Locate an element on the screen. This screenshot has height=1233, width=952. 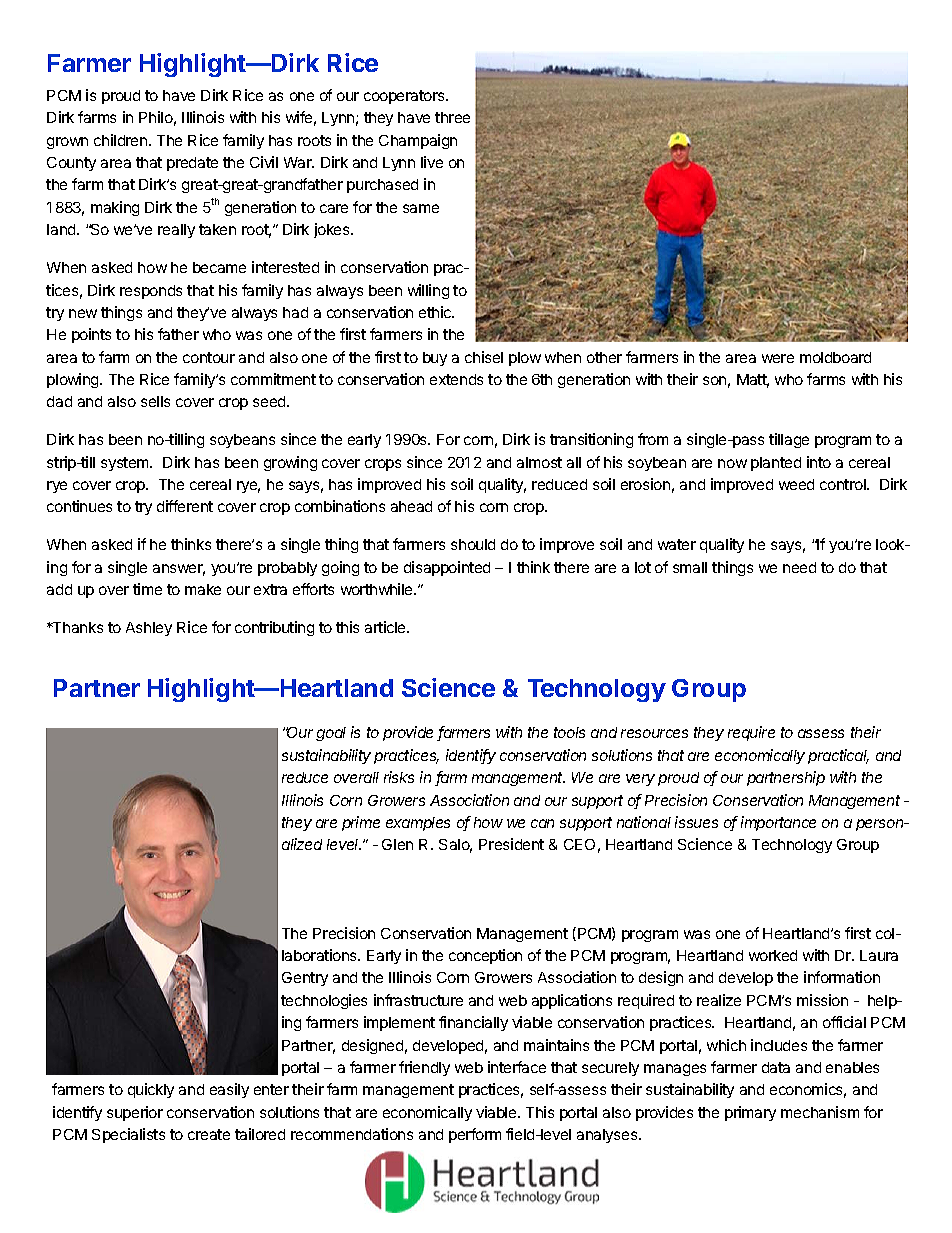
quickly is located at coordinates (151, 1090).
